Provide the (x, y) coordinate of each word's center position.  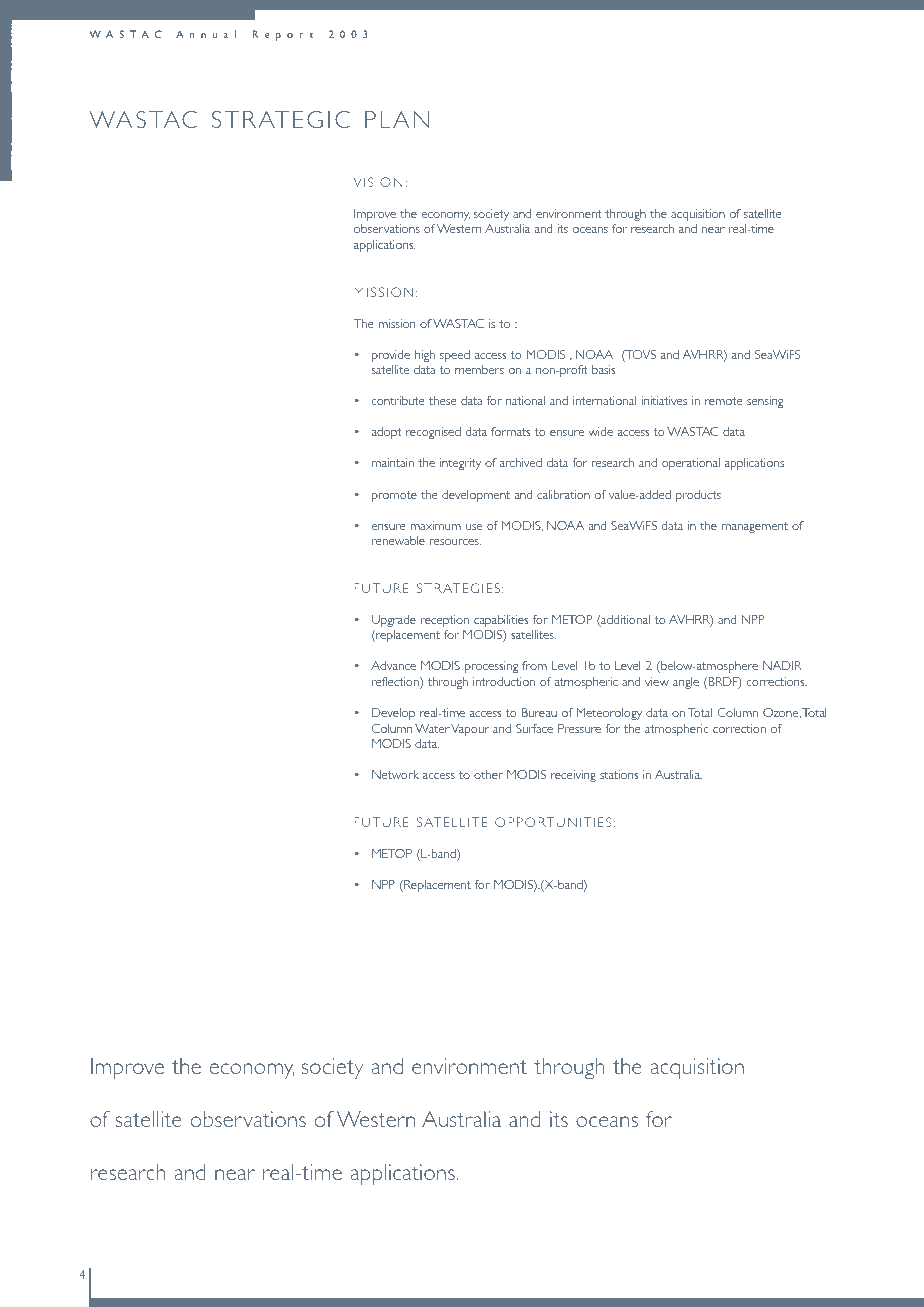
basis (603, 369)
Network (395, 774)
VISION (378, 182)
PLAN (397, 119)
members (479, 369)
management (755, 527)
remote (724, 401)
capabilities (501, 621)
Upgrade (394, 621)
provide (391, 356)
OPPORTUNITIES (553, 822)
